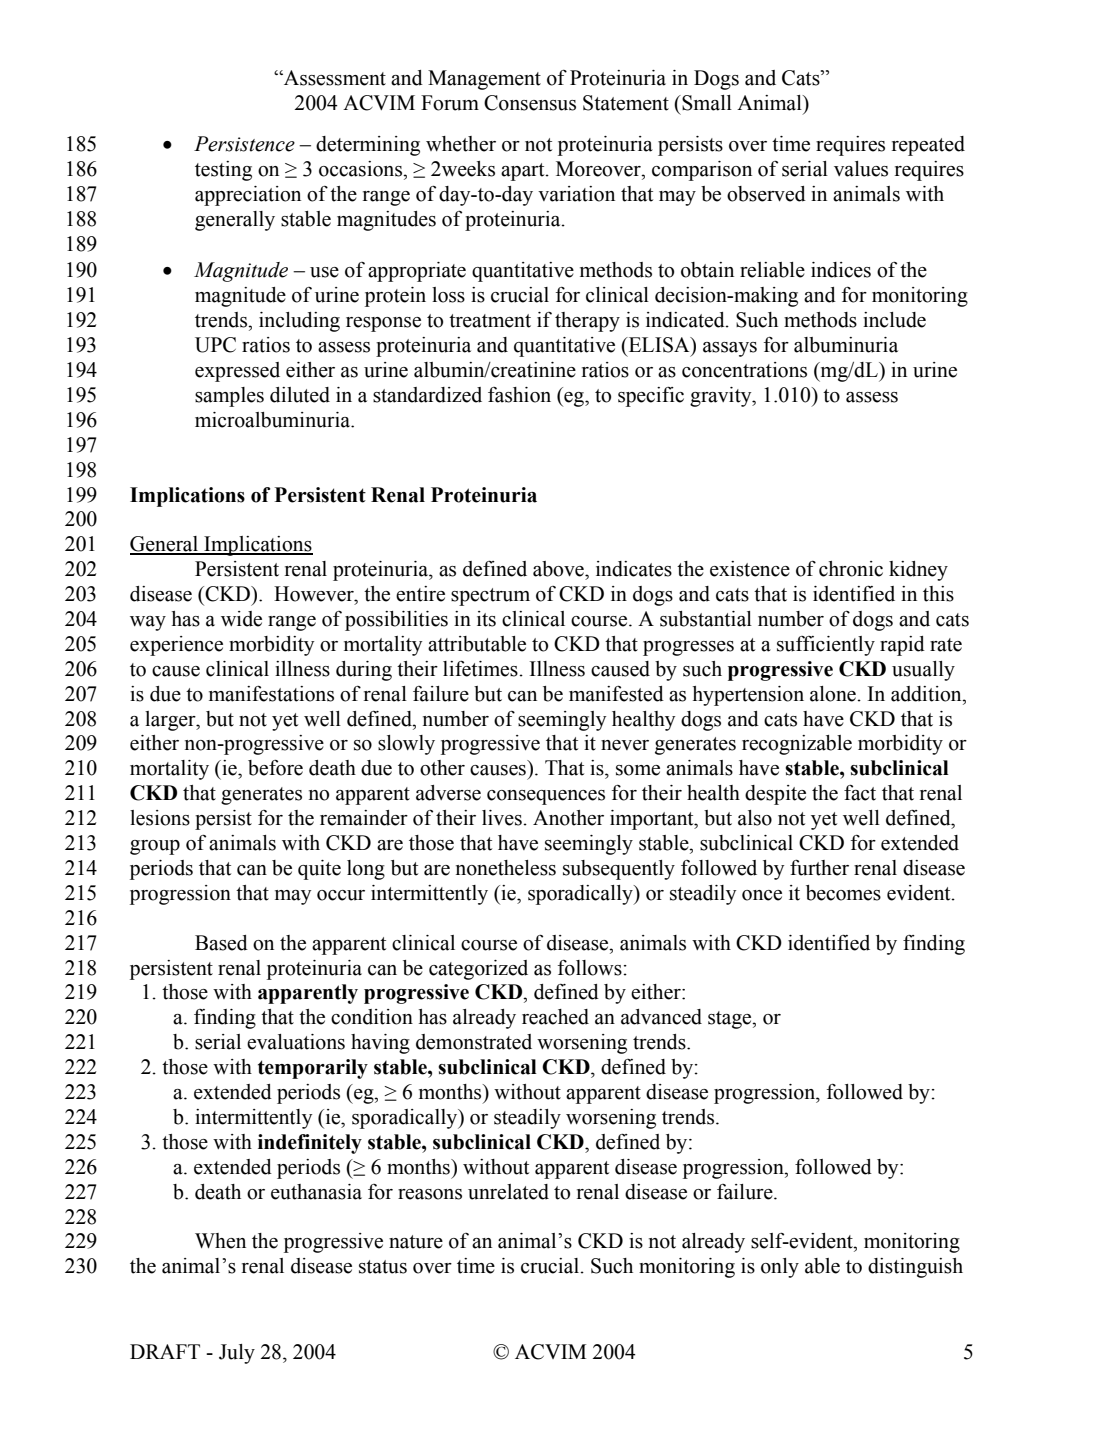  Describe the element at coordinates (237, 1354) in the image. I see `July` at that location.
